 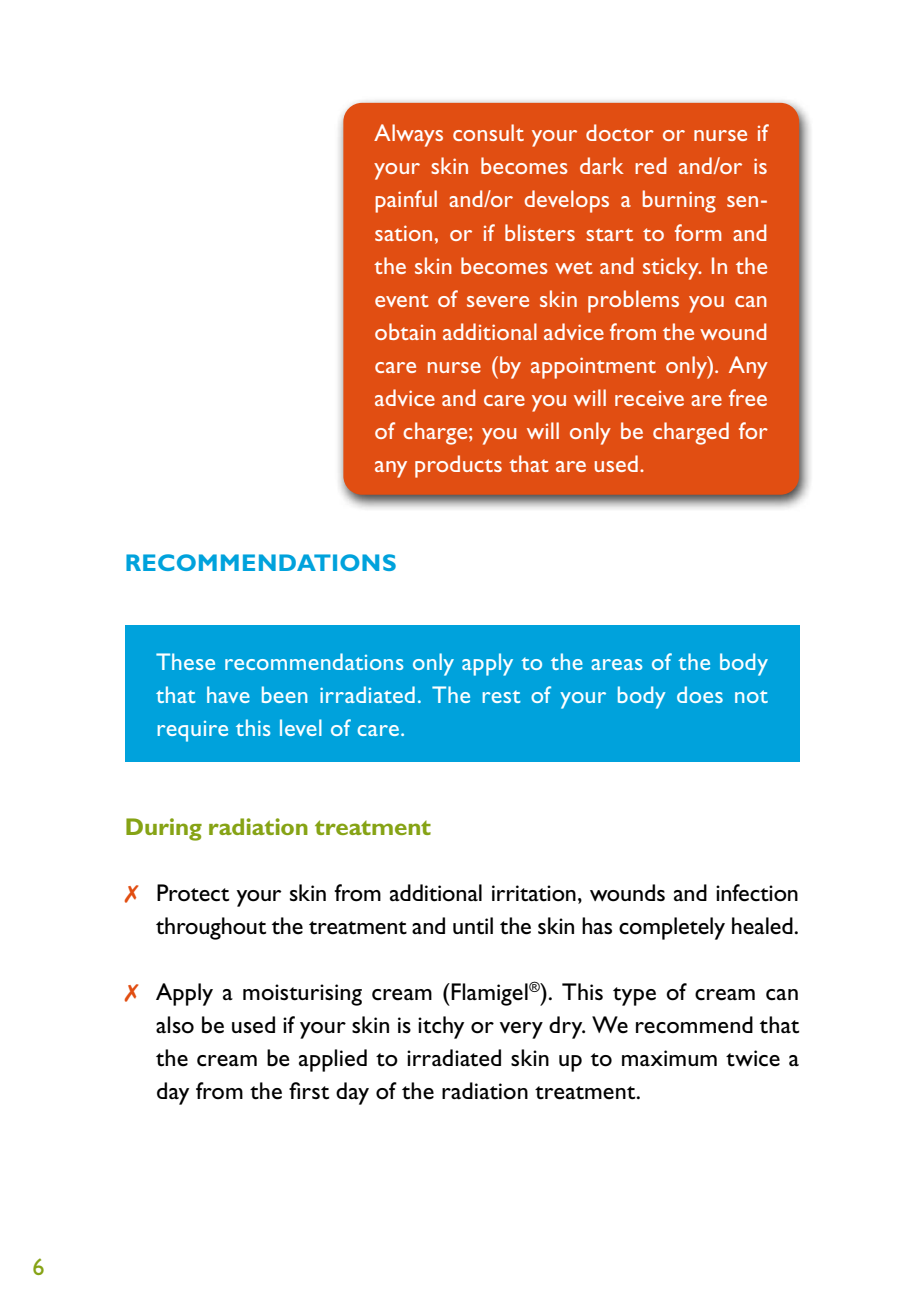 What do you see at coordinates (185, 661) in the page?
I see `These` at bounding box center [185, 661].
